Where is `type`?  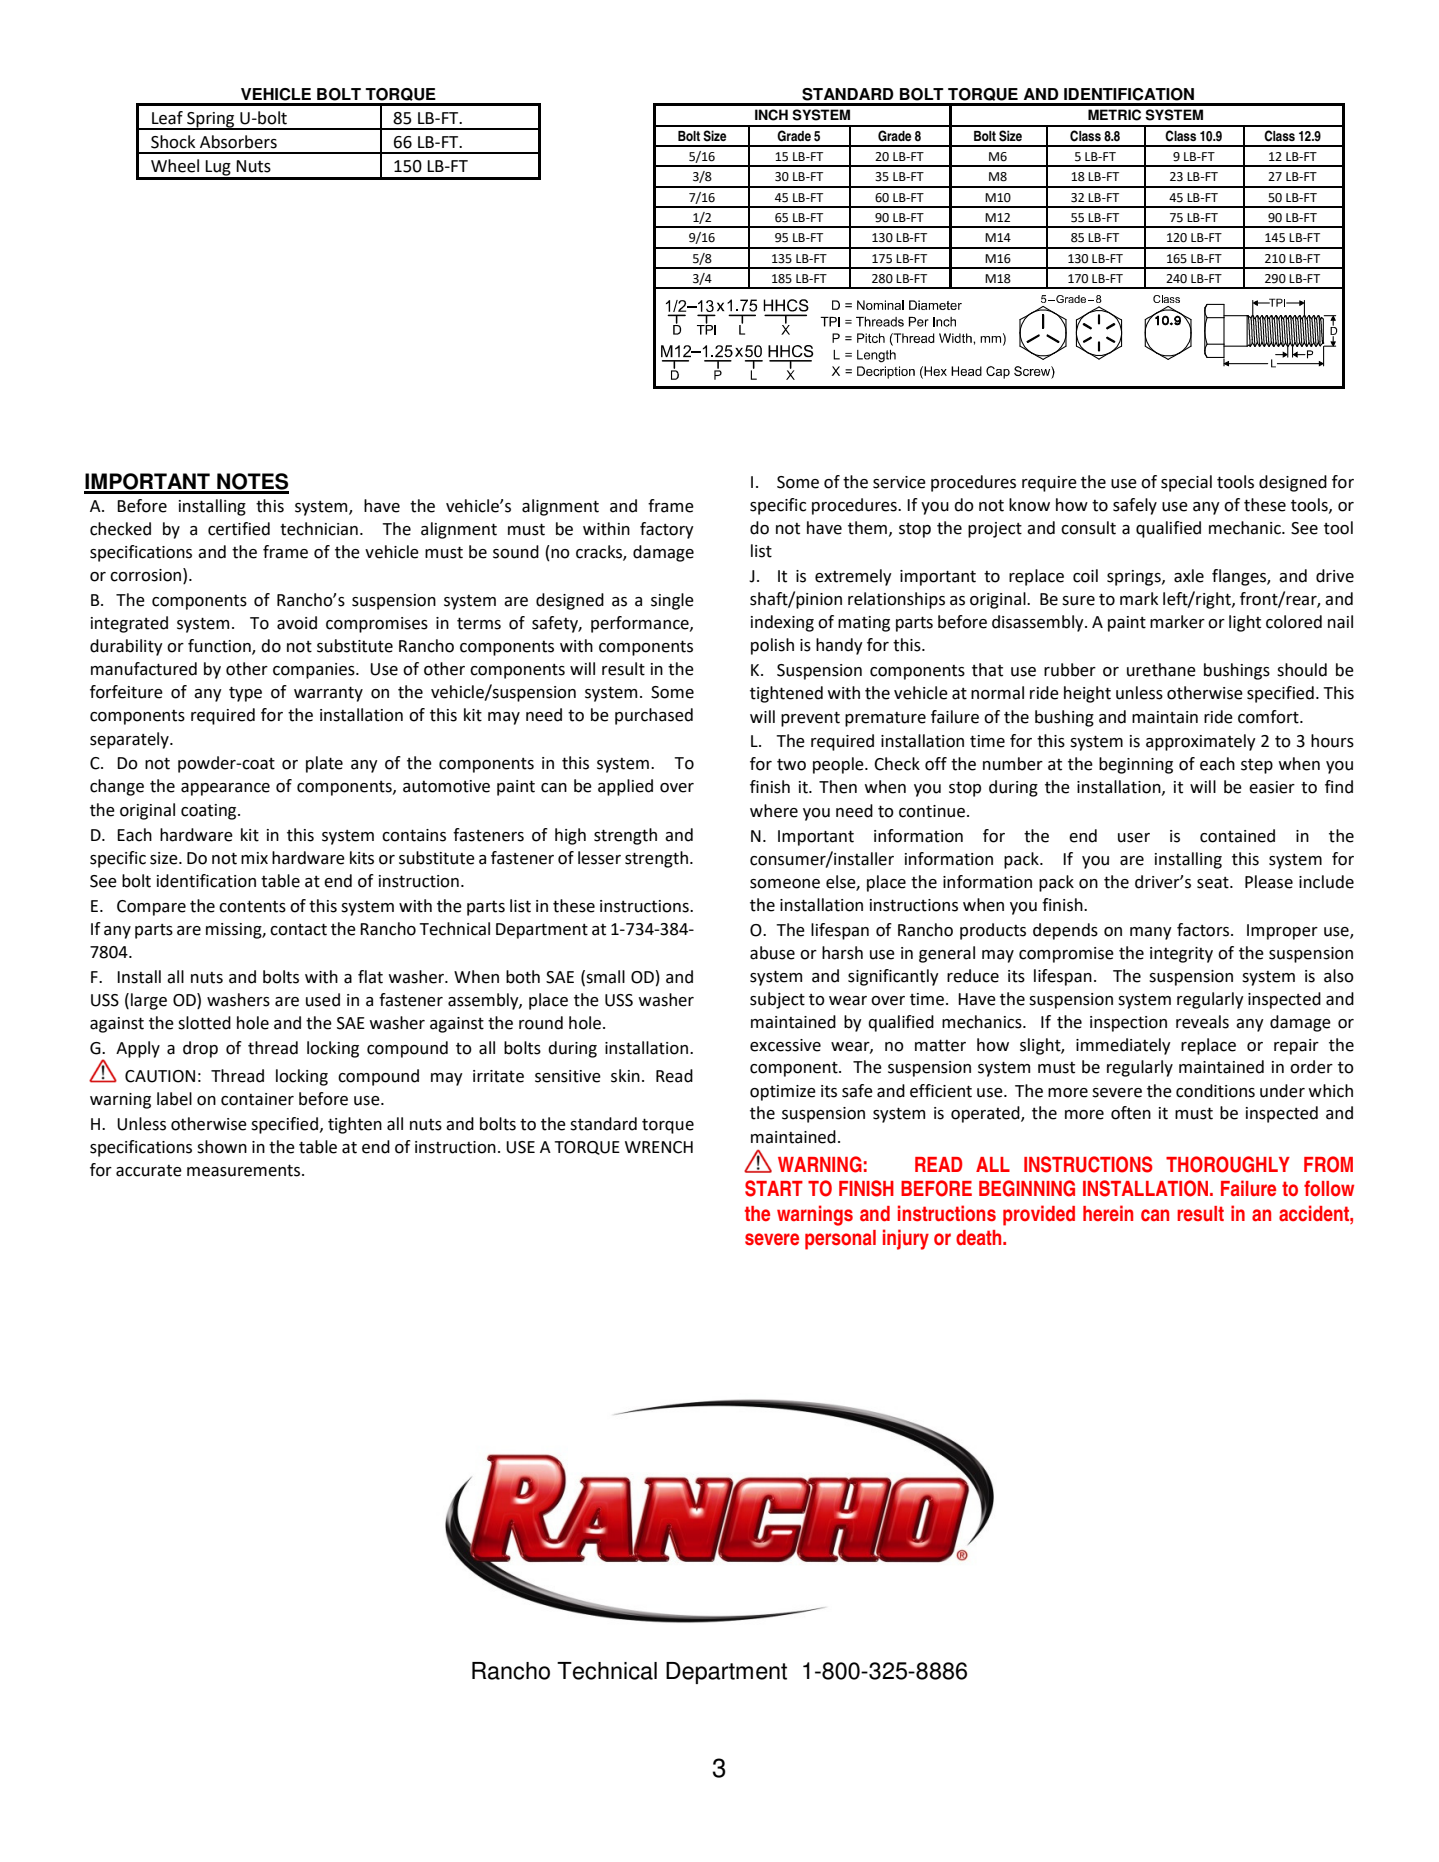 type is located at coordinates (245, 694).
